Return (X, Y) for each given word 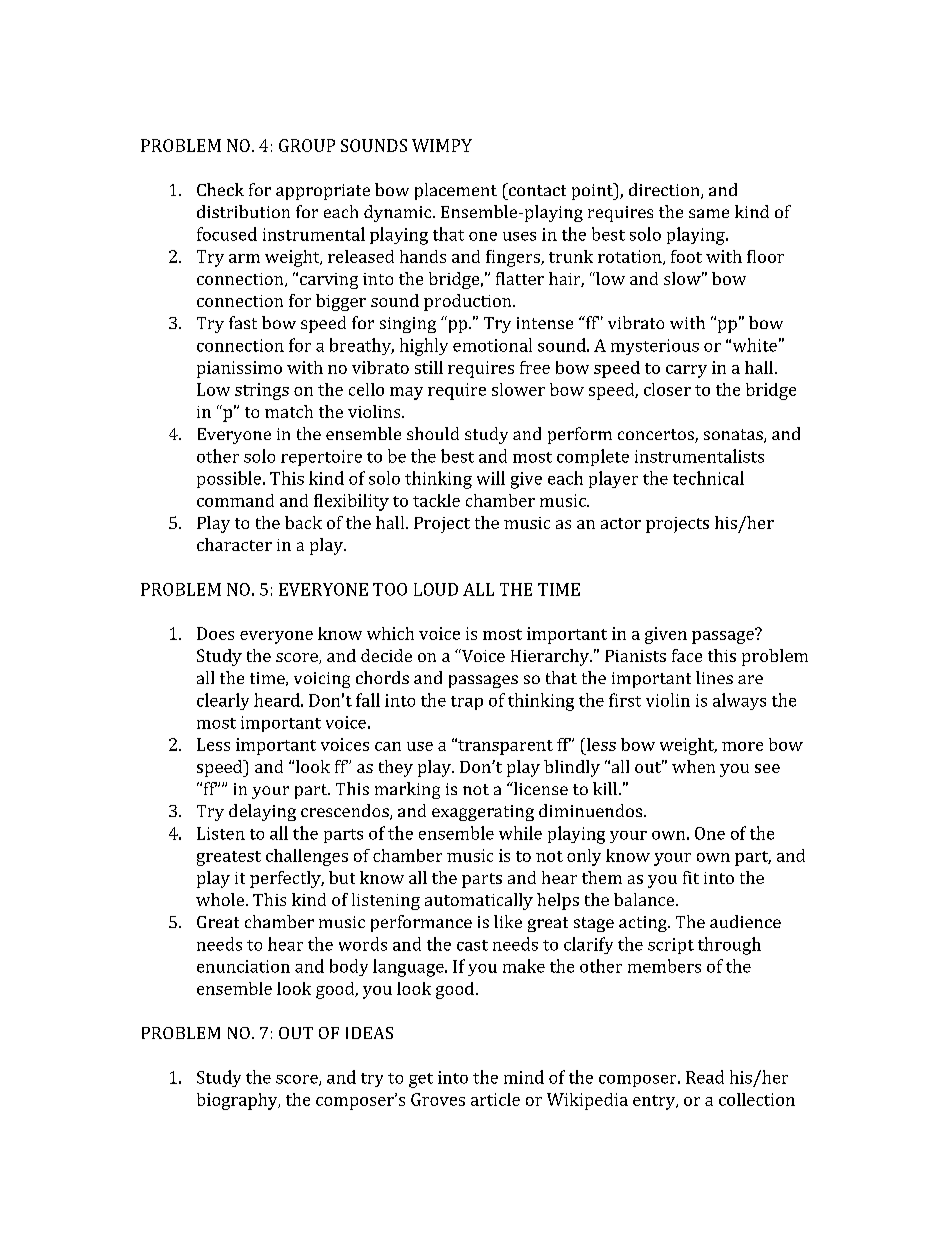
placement (456, 191)
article (495, 1099)
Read (705, 1077)
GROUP (307, 145)
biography (238, 1101)
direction (665, 191)
